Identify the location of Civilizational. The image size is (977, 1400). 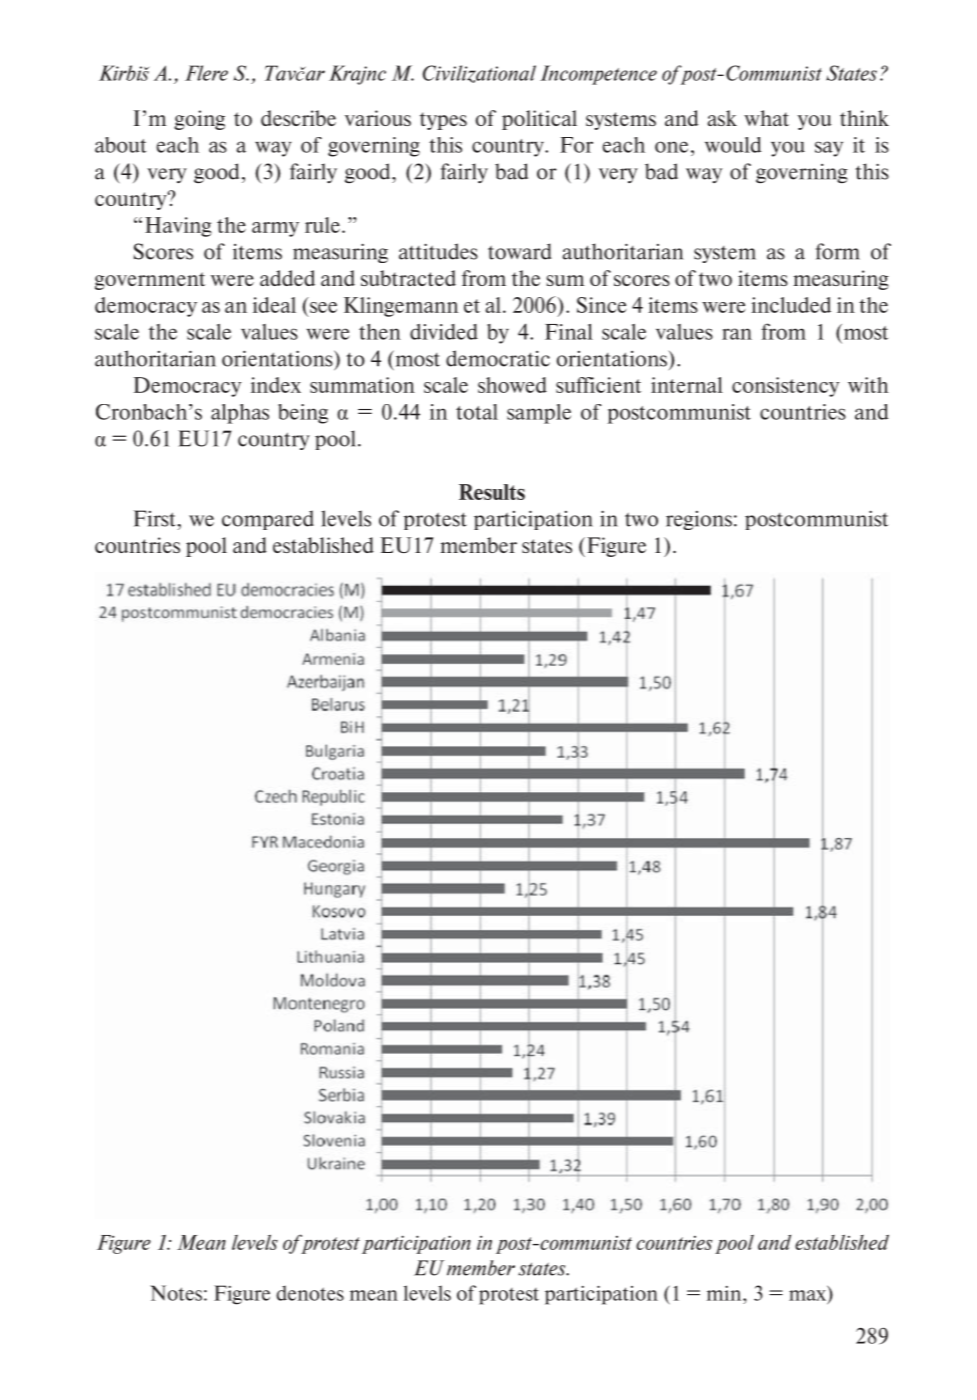
(479, 74).
